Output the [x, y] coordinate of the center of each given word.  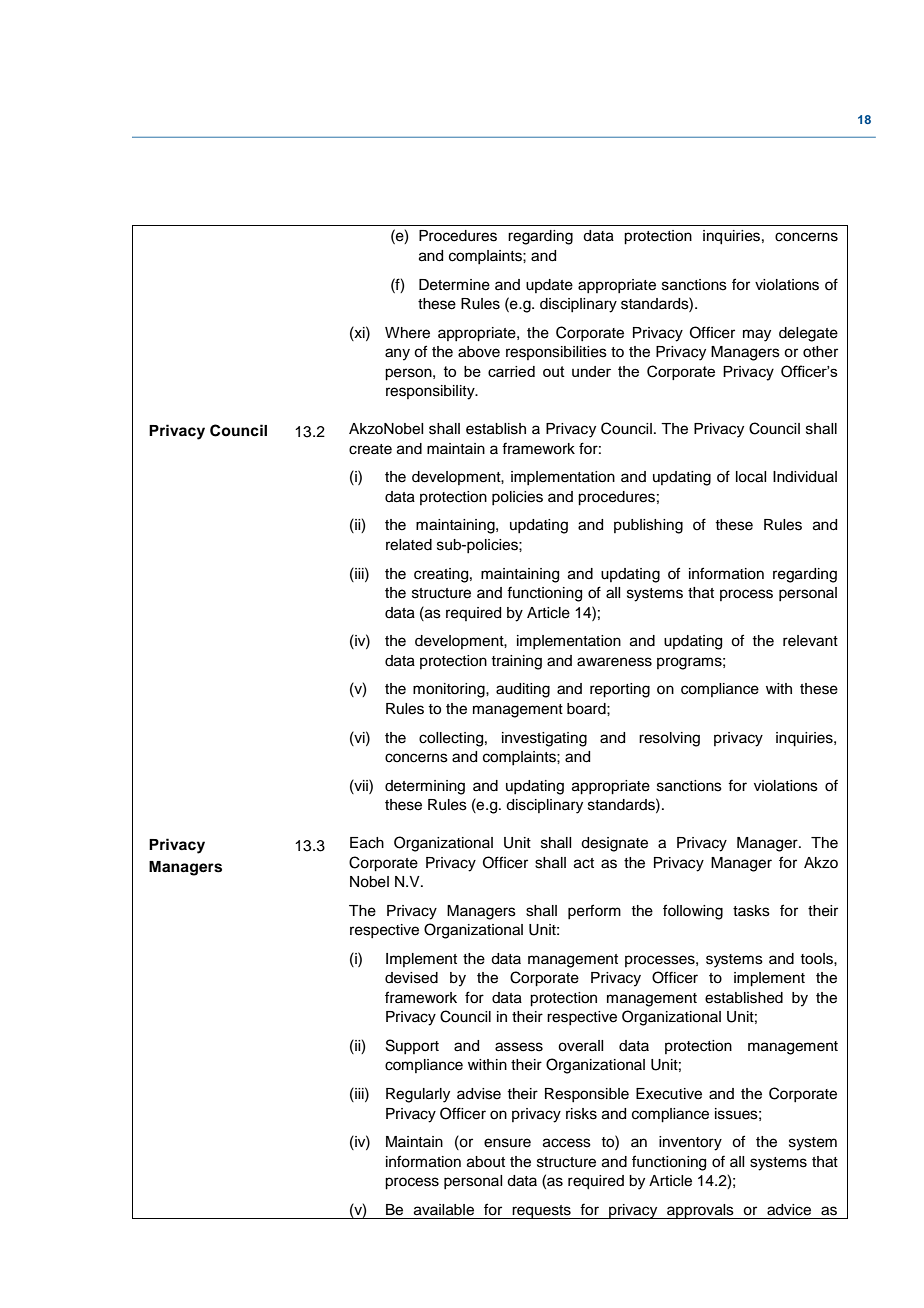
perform [594, 911]
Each [367, 843]
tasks [751, 911]
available [444, 1210]
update [549, 286]
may [757, 335]
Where [407, 333]
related [409, 545]
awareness [614, 662]
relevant [810, 641]
